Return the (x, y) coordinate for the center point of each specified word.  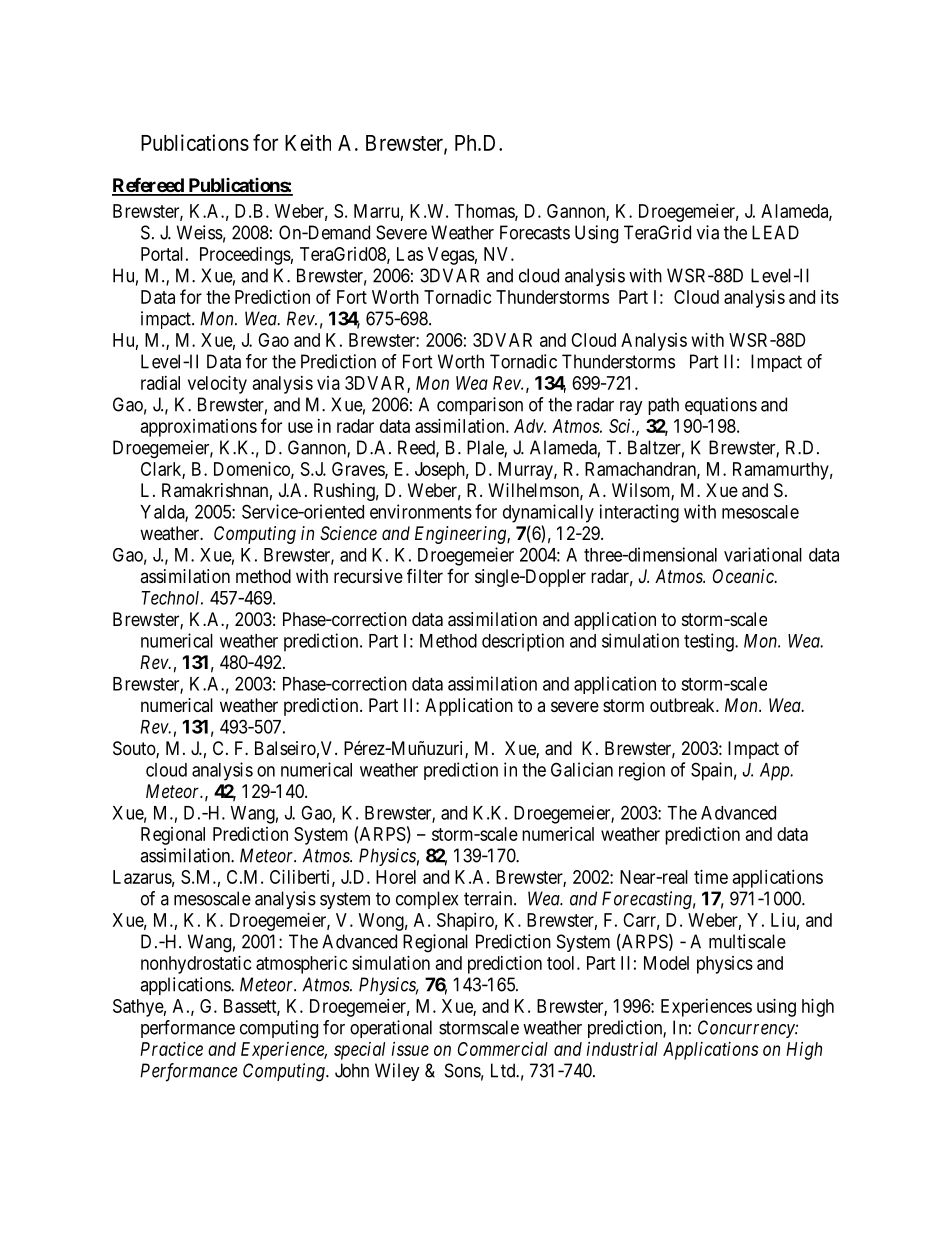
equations (721, 406)
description (523, 642)
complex (427, 900)
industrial (622, 1049)
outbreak (683, 705)
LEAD (775, 232)
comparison (480, 406)
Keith (308, 142)
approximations (199, 428)
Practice (171, 1049)
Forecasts (535, 232)
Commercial (503, 1049)
